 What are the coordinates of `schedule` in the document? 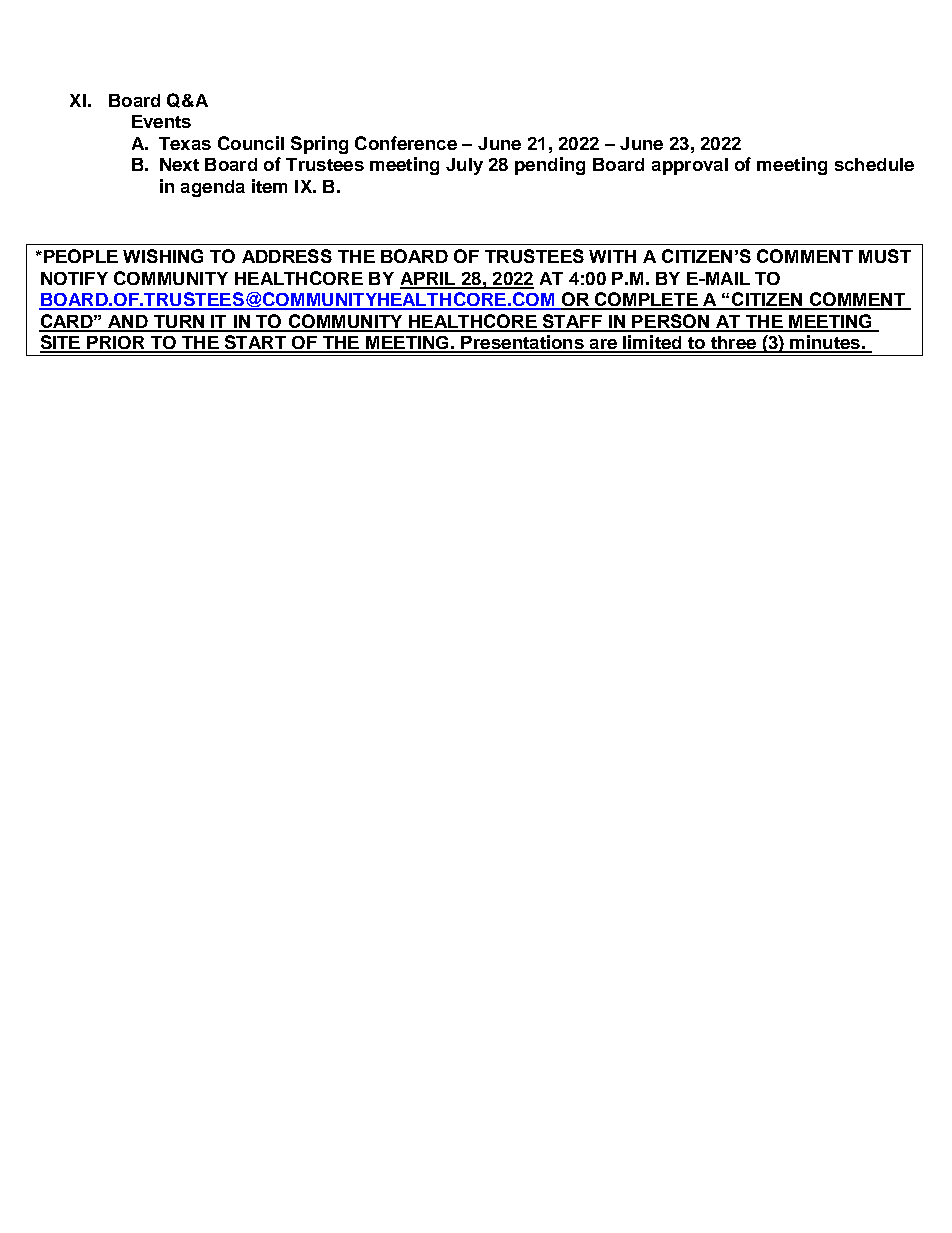 It's located at (874, 164).
